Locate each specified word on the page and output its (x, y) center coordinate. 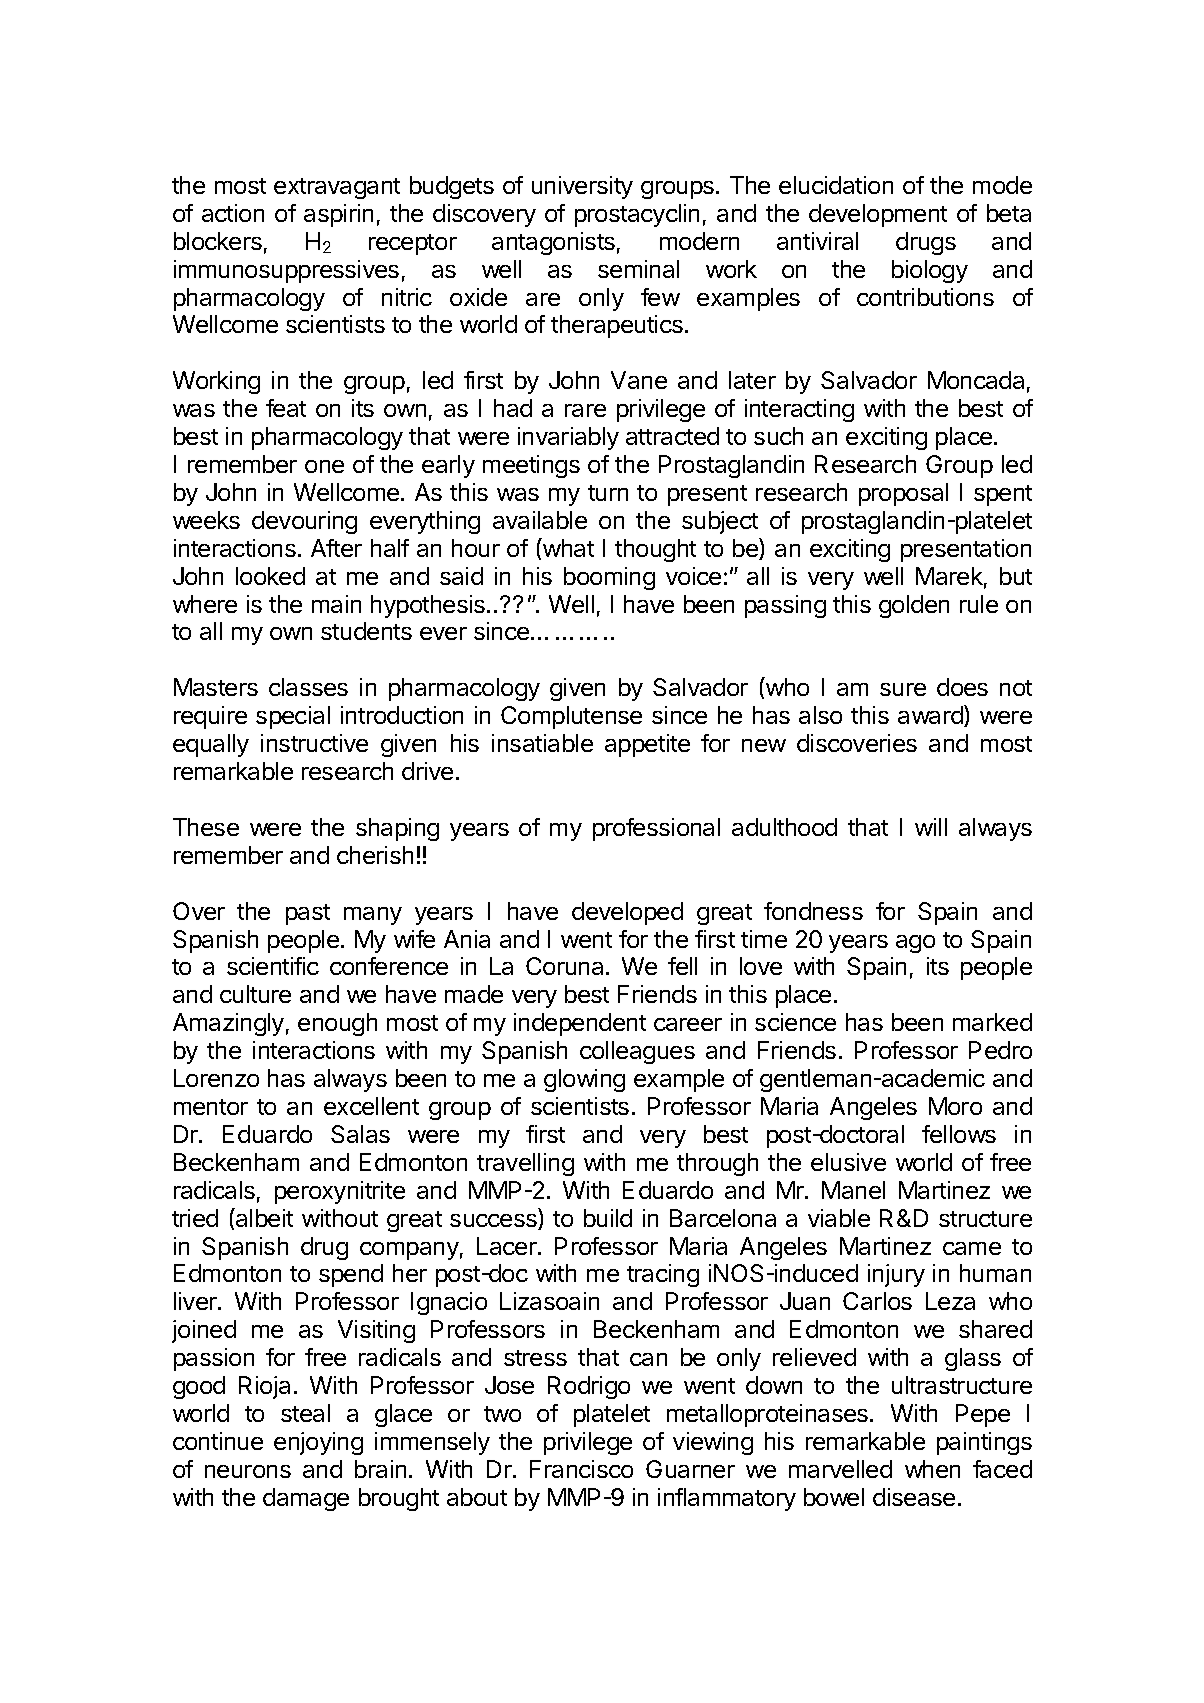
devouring (304, 522)
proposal (903, 494)
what (567, 547)
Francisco (581, 1469)
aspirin (338, 215)
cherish (375, 855)
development (878, 215)
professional (656, 829)
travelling (525, 1164)
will (931, 827)
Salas (360, 1134)
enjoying (318, 1443)
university (582, 187)
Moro (955, 1106)
